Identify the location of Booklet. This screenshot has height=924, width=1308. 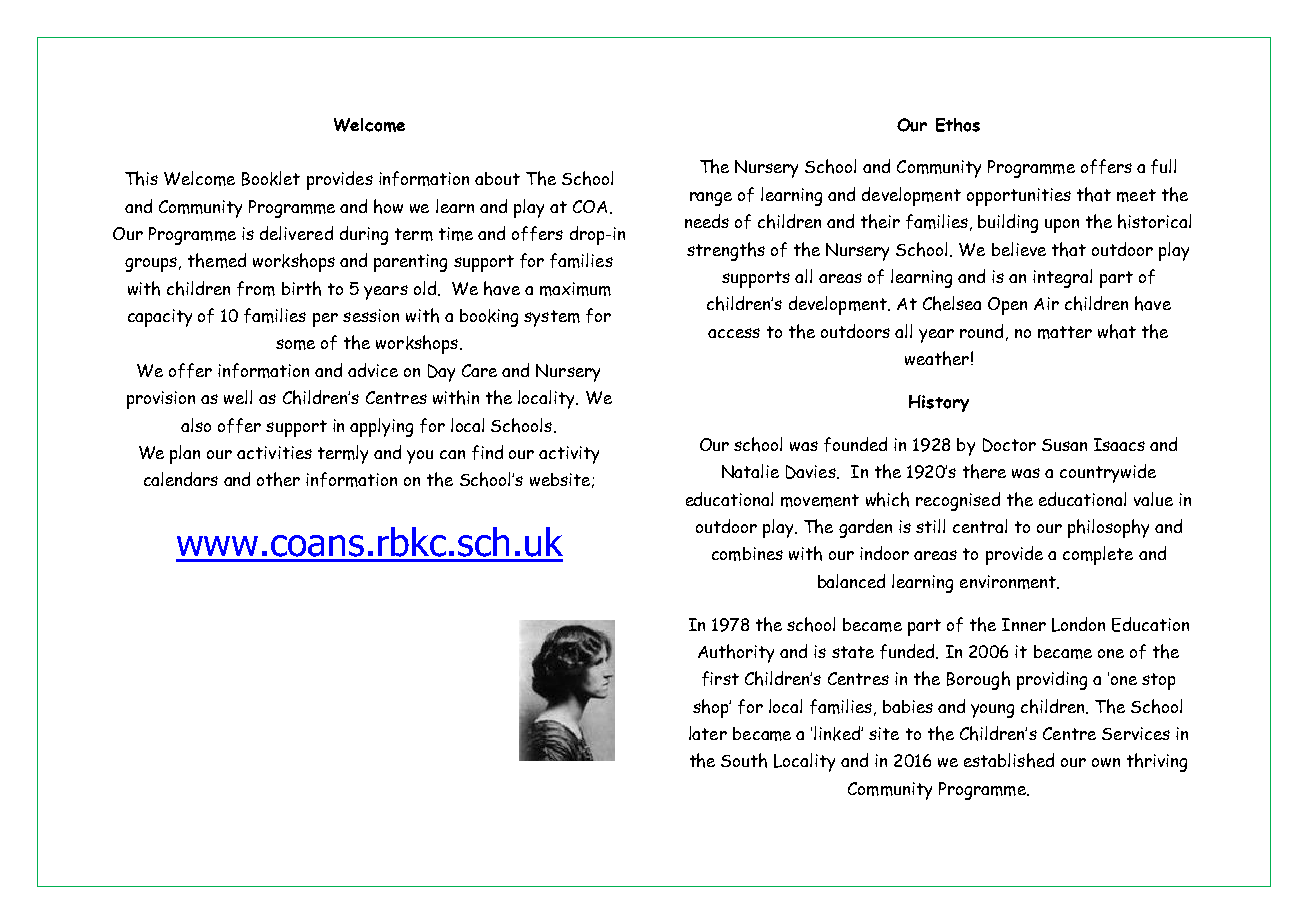
(271, 178).
